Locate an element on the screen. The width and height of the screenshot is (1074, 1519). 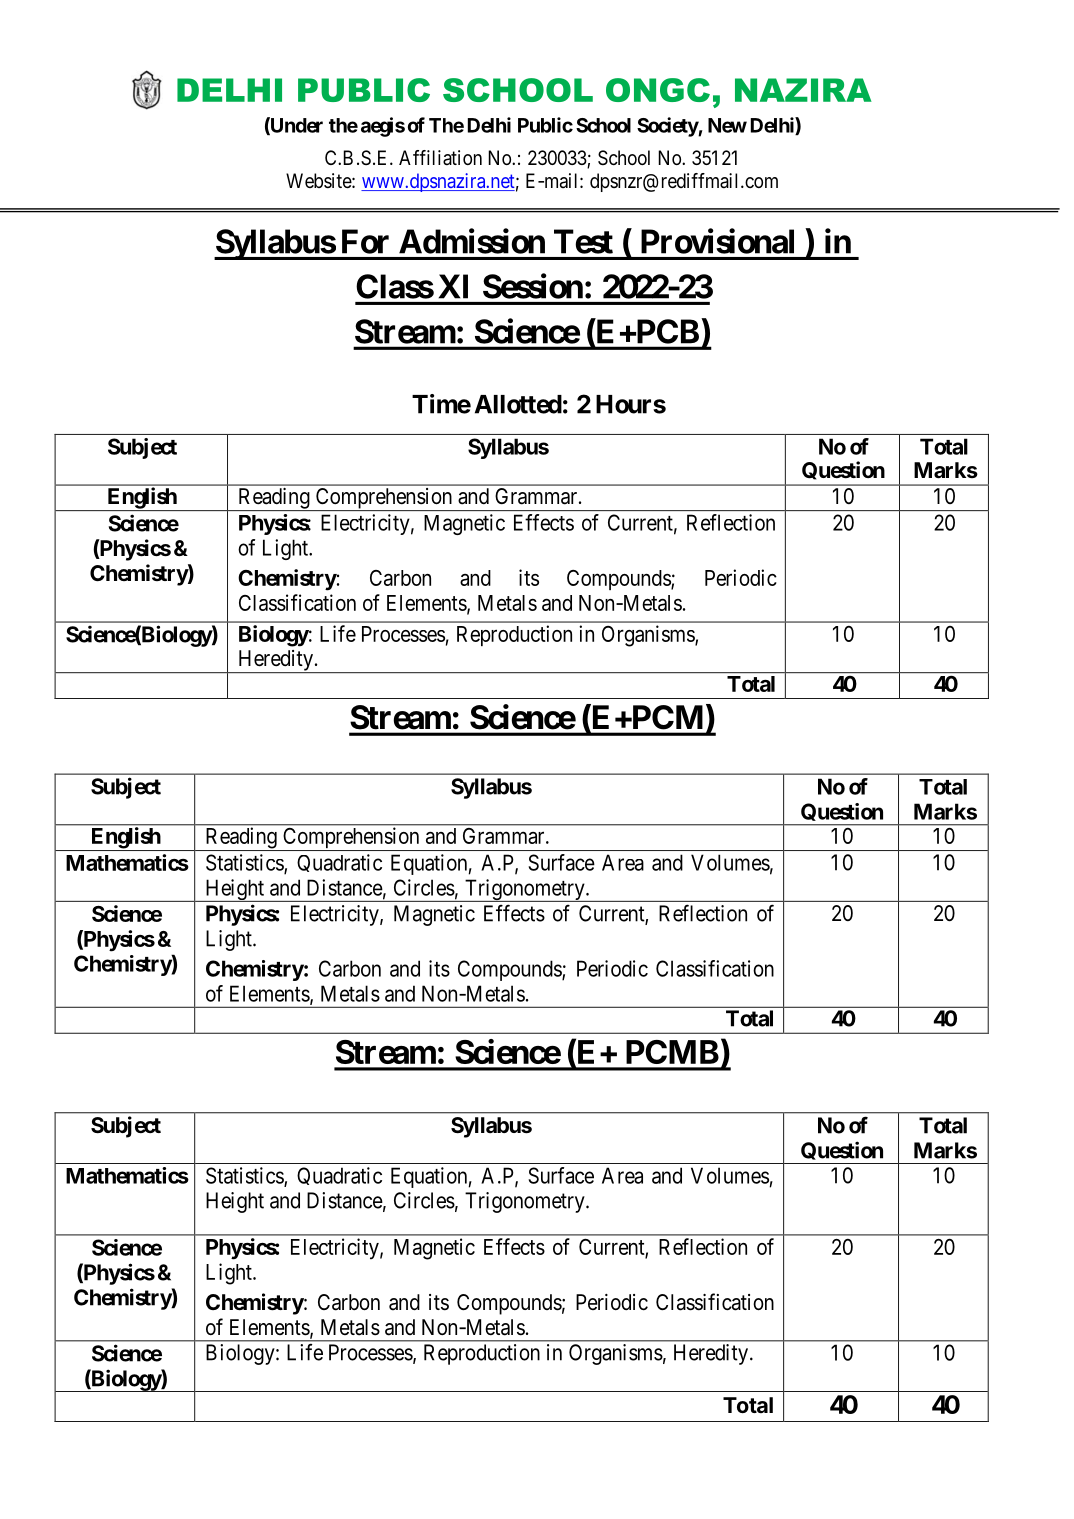
Affiliation is located at coordinates (440, 158).
